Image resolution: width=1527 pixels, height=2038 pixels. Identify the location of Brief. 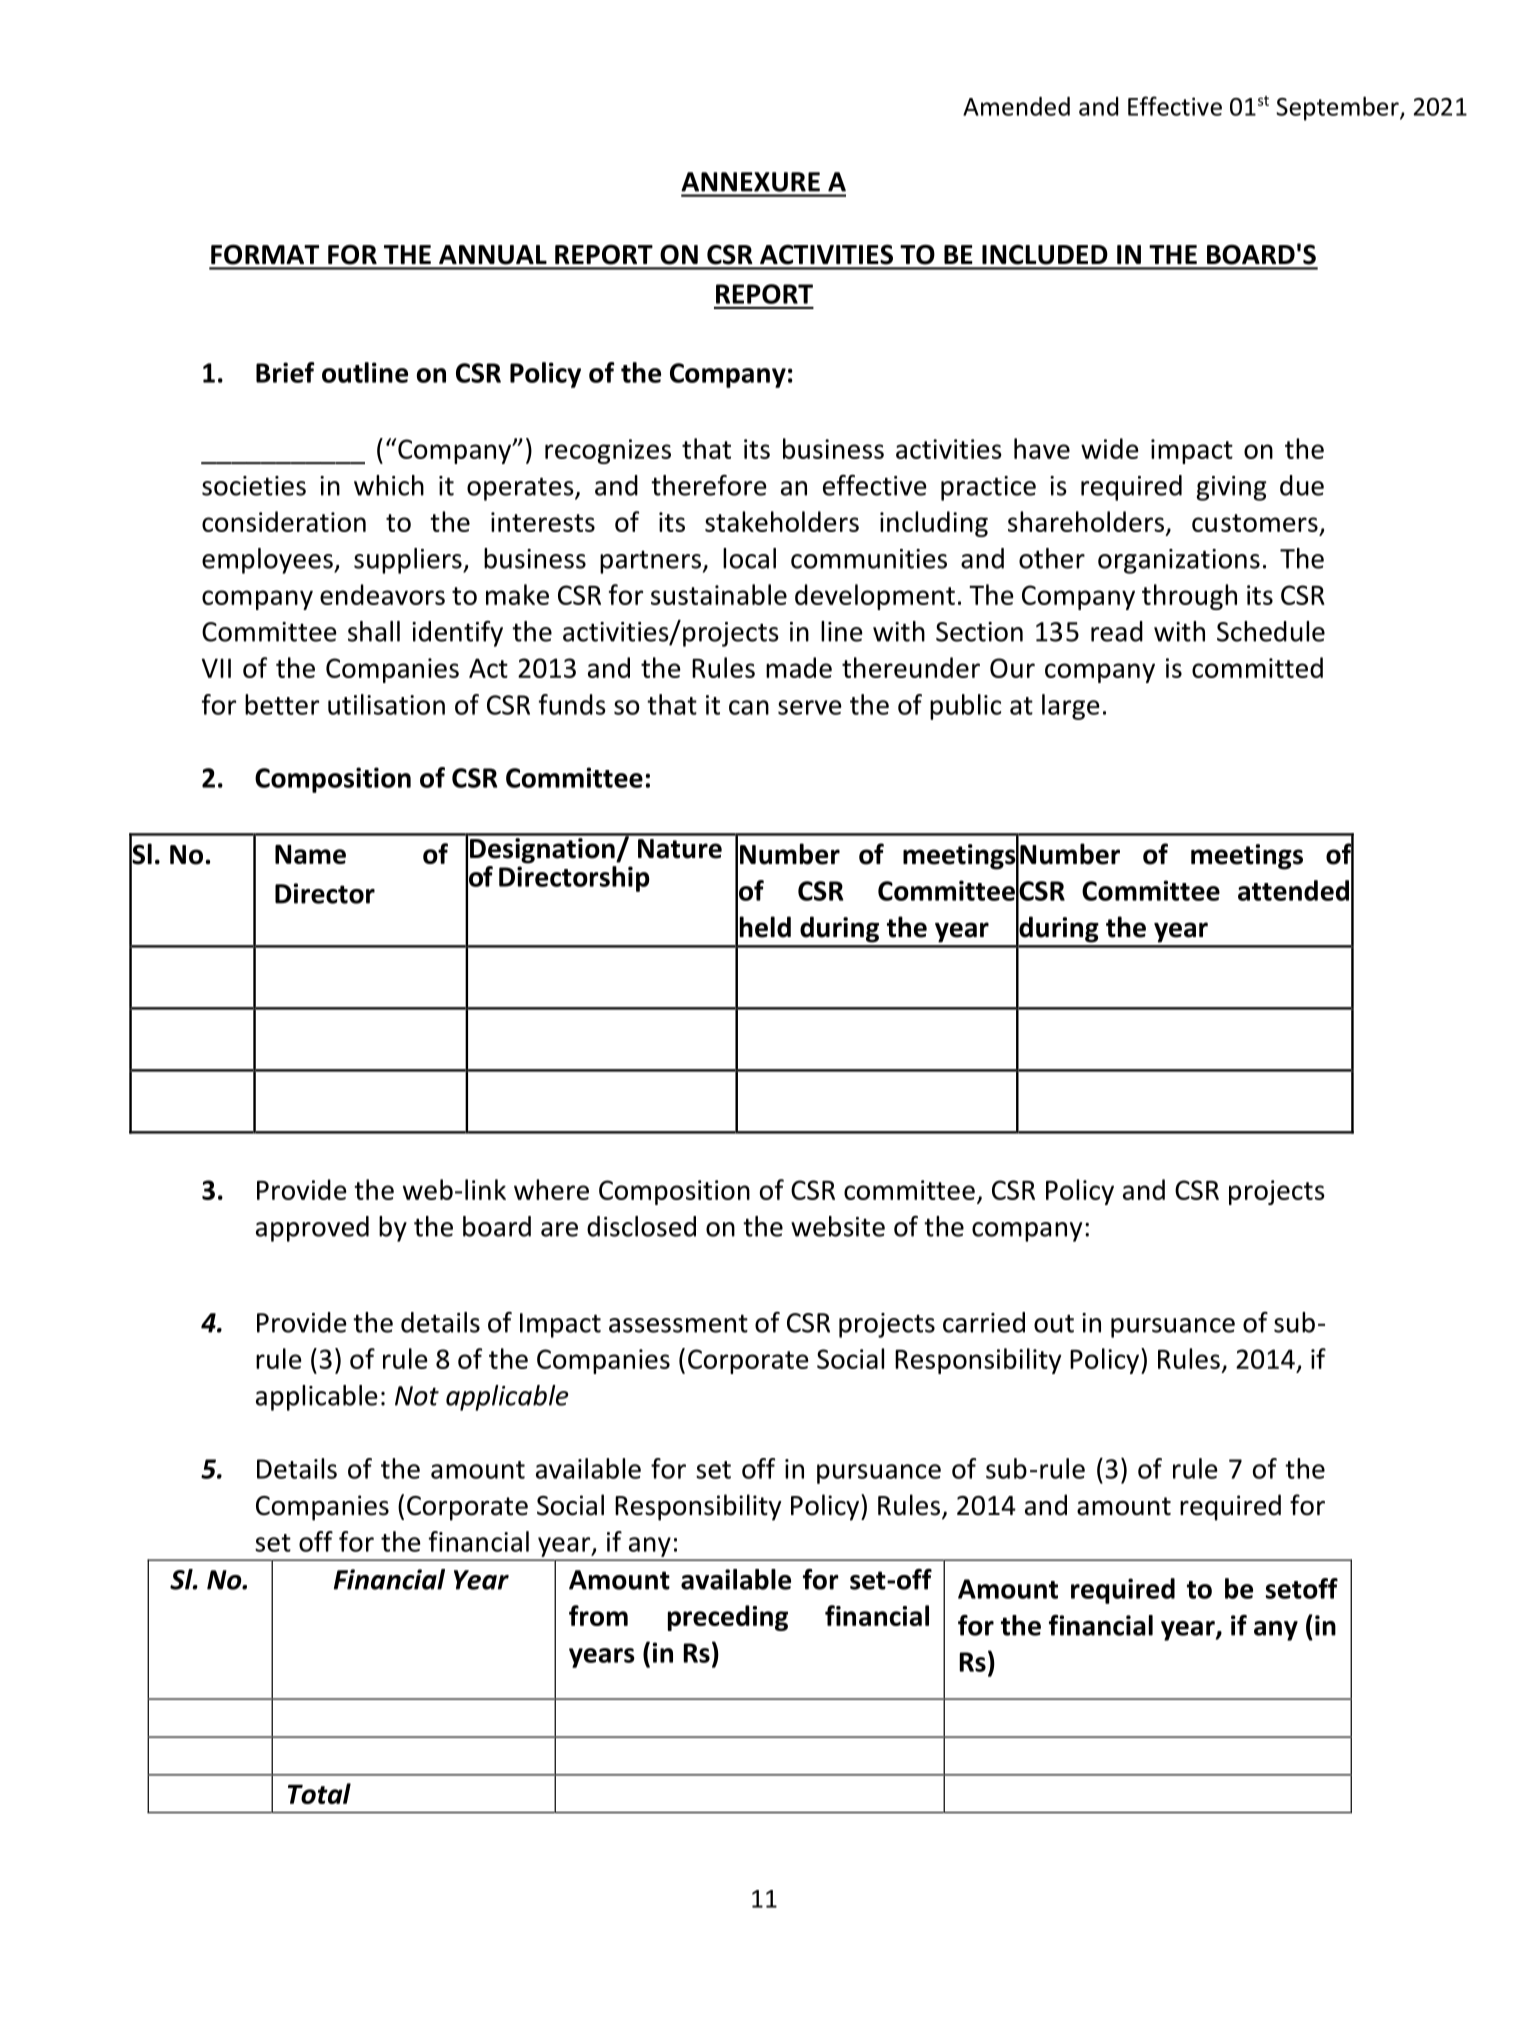
(285, 372).
